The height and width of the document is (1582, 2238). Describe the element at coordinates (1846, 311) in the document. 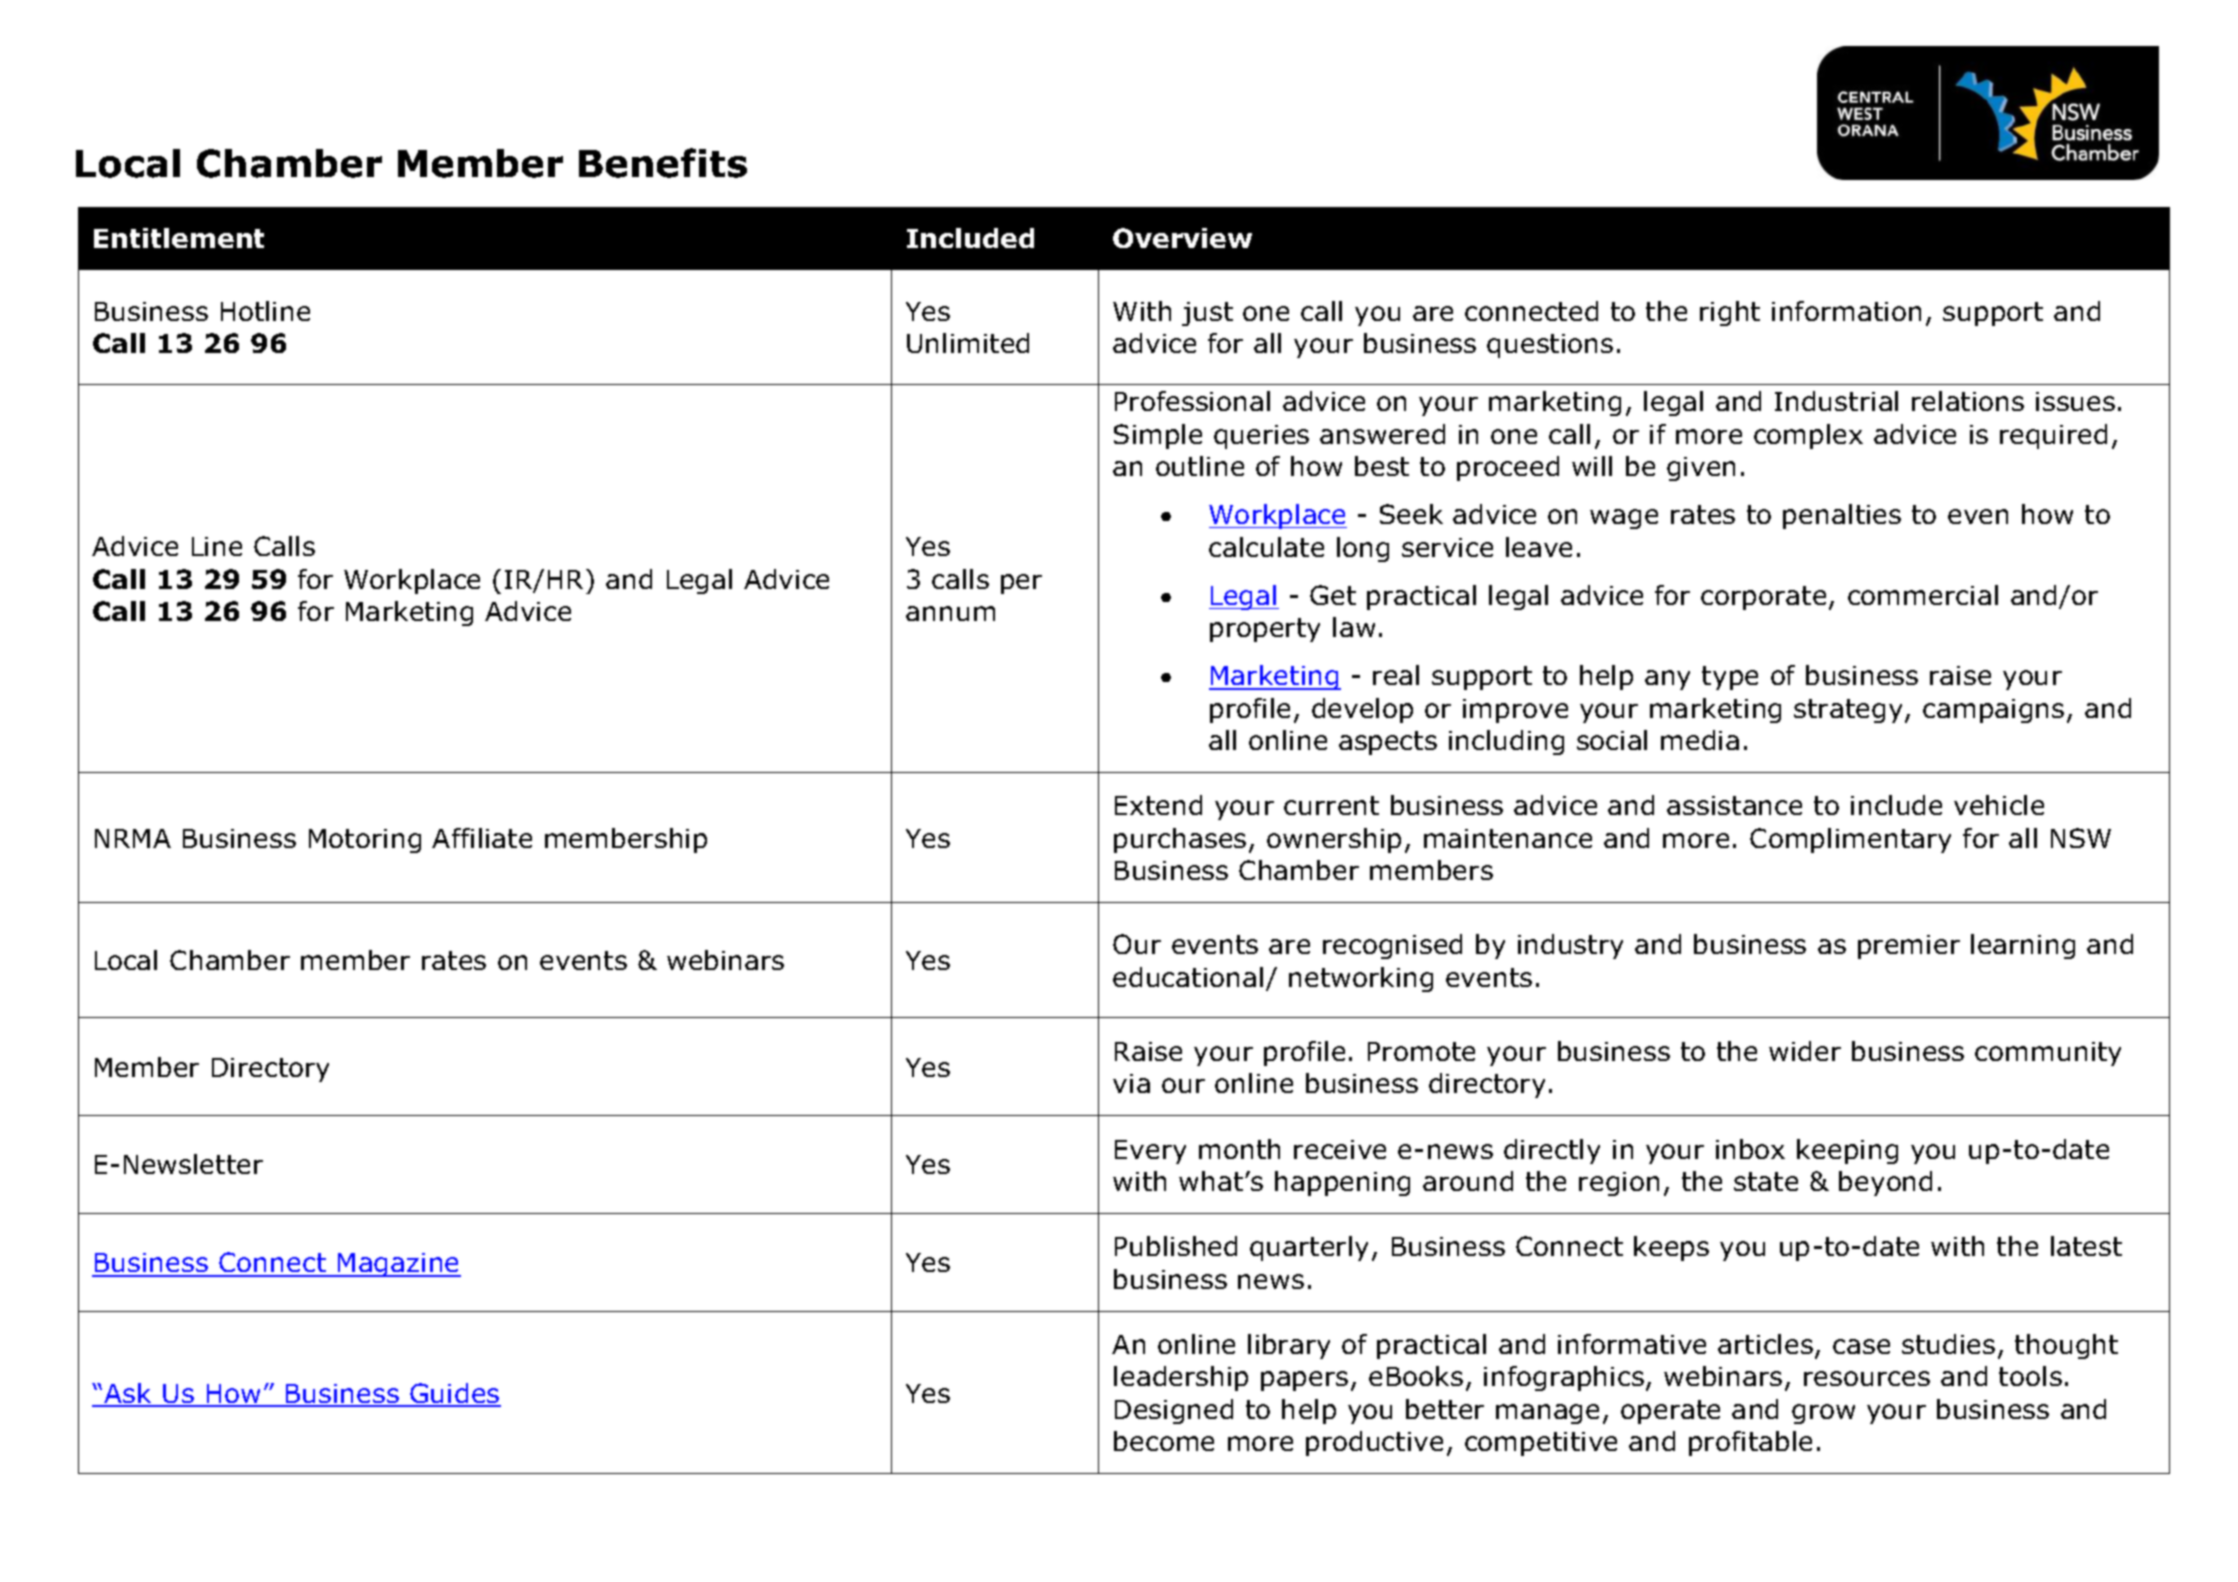

I see `information` at that location.
